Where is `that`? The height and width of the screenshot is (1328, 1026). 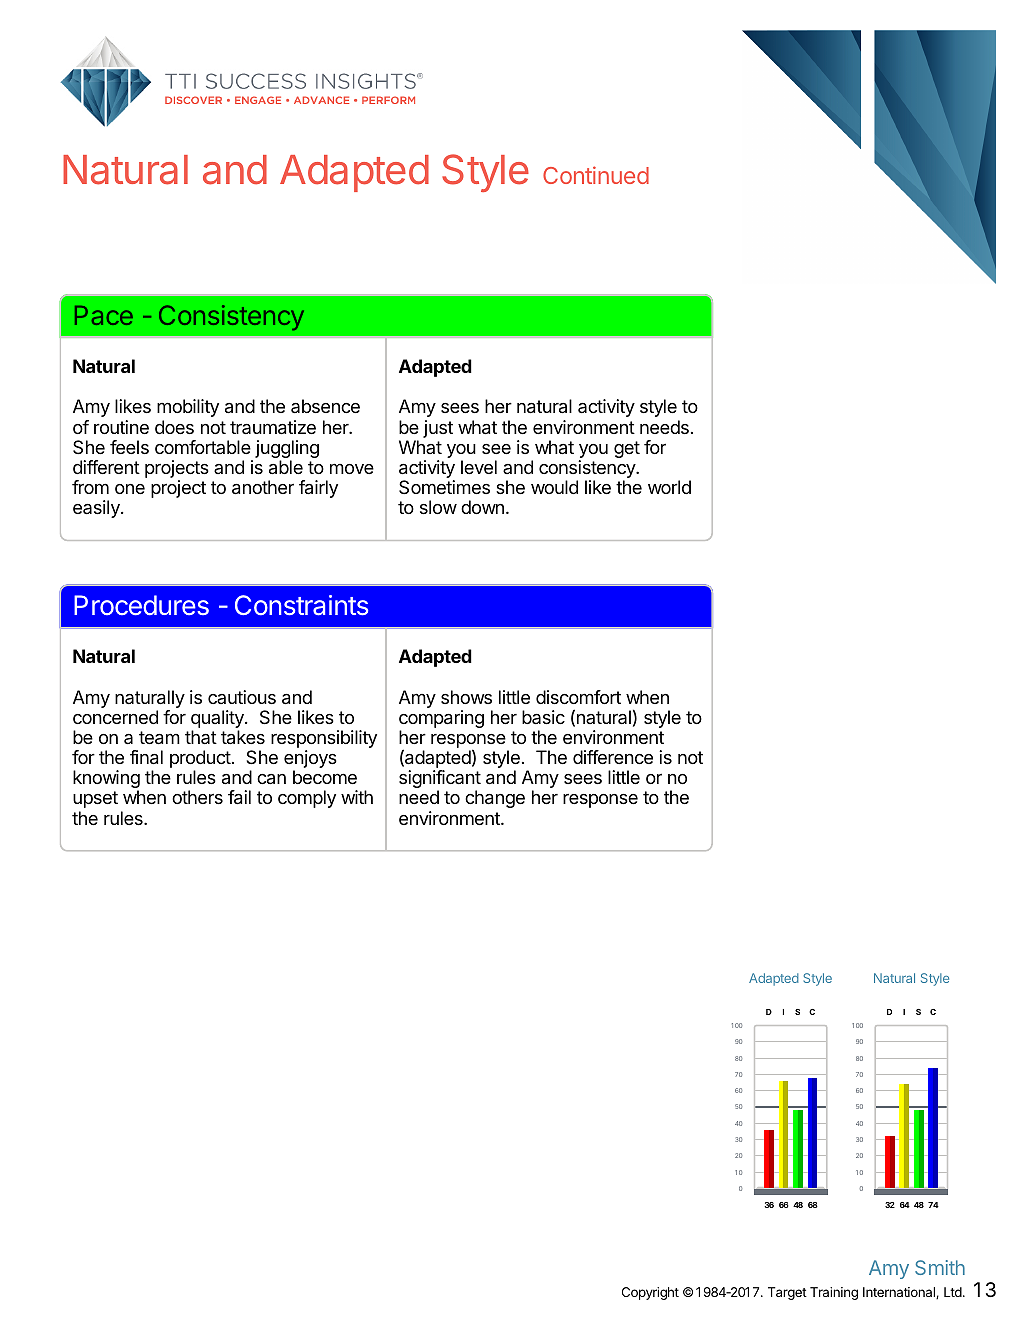 that is located at coordinates (201, 737).
